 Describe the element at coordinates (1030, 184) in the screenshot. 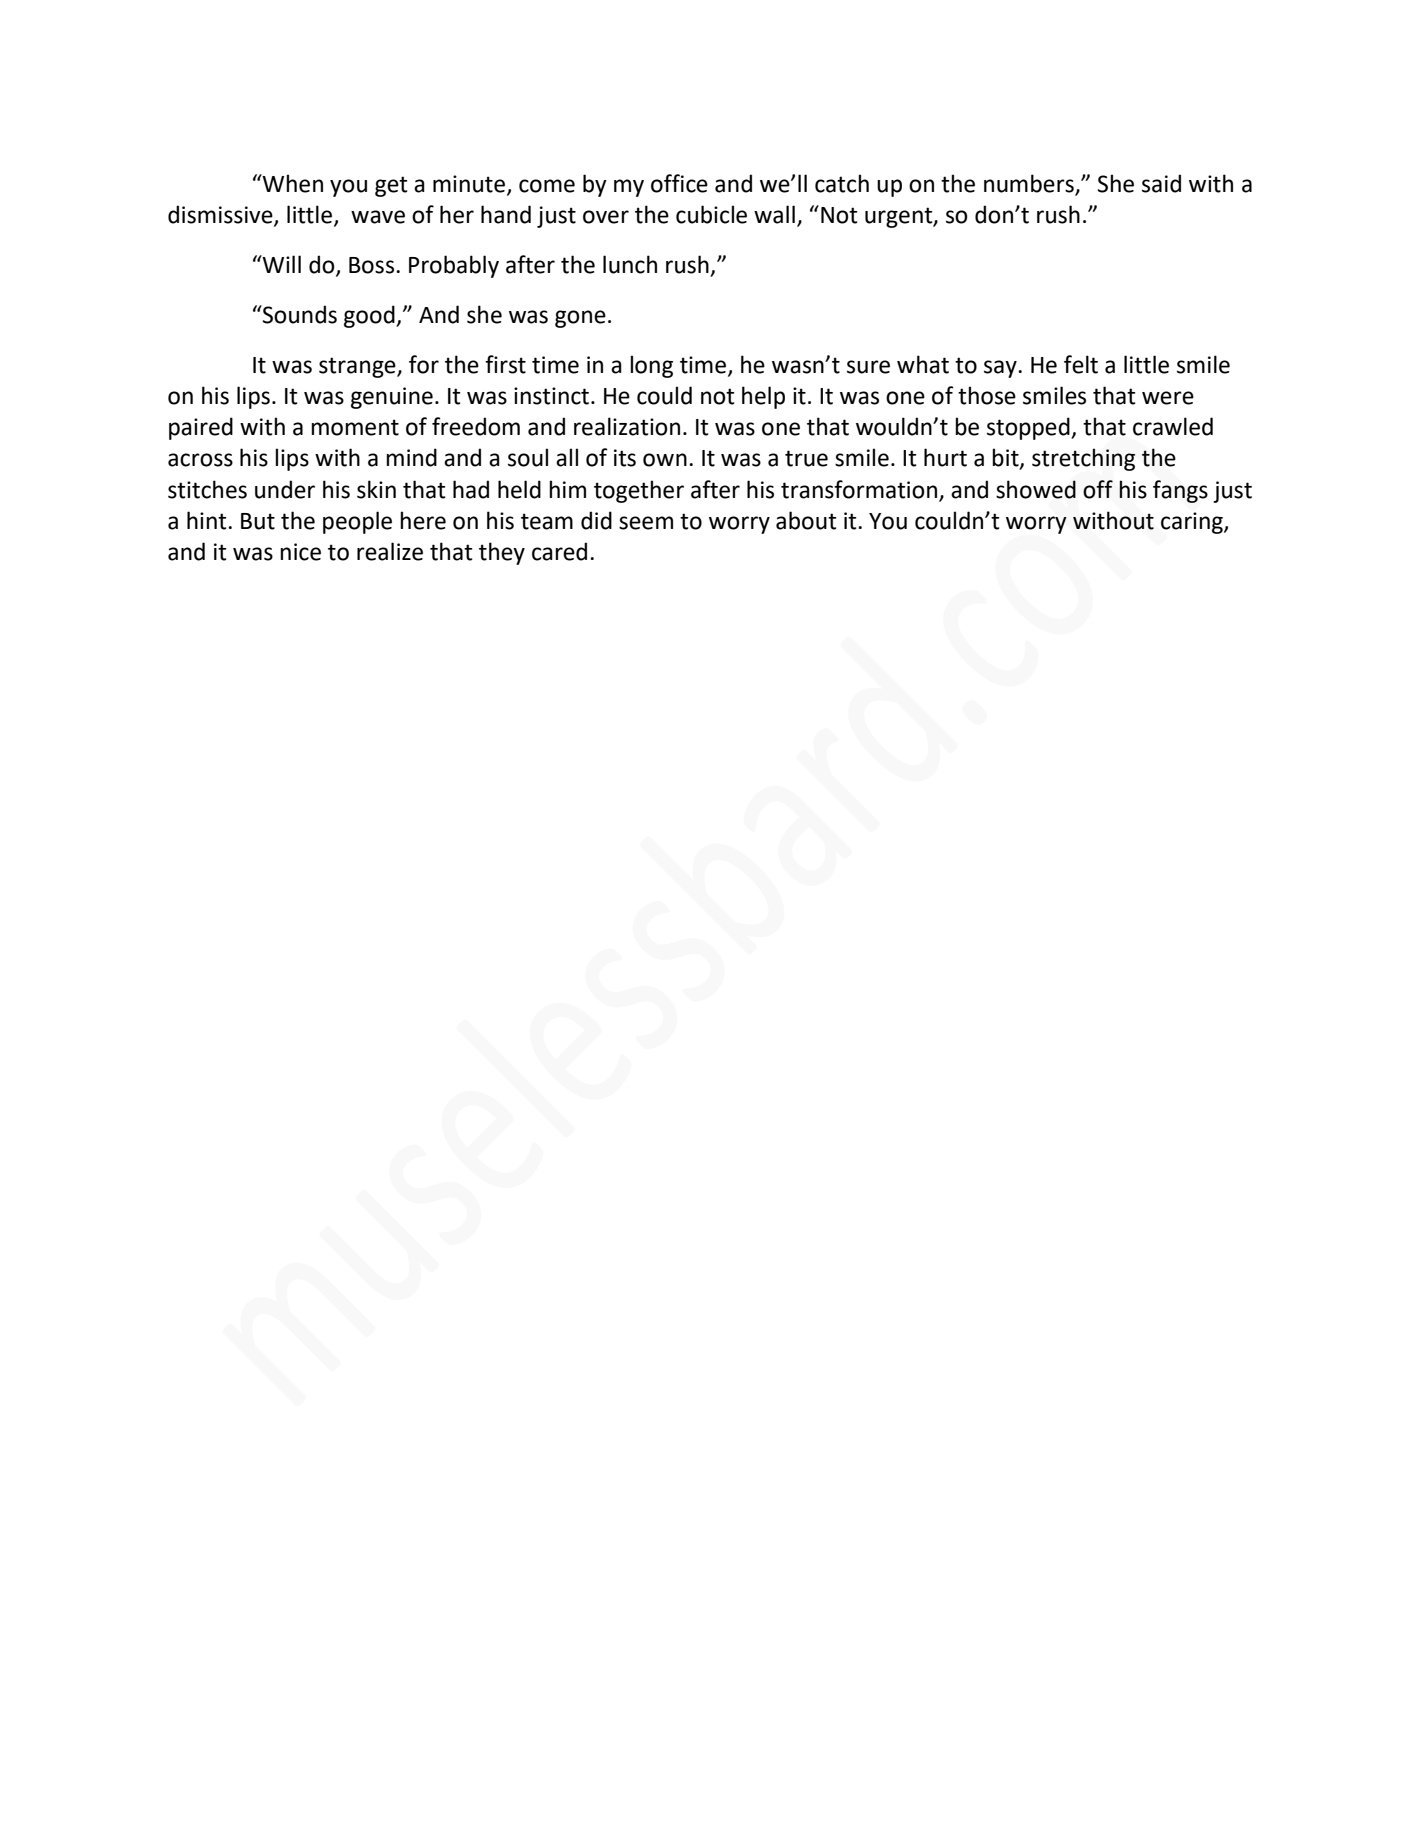

I see `numbers` at that location.
